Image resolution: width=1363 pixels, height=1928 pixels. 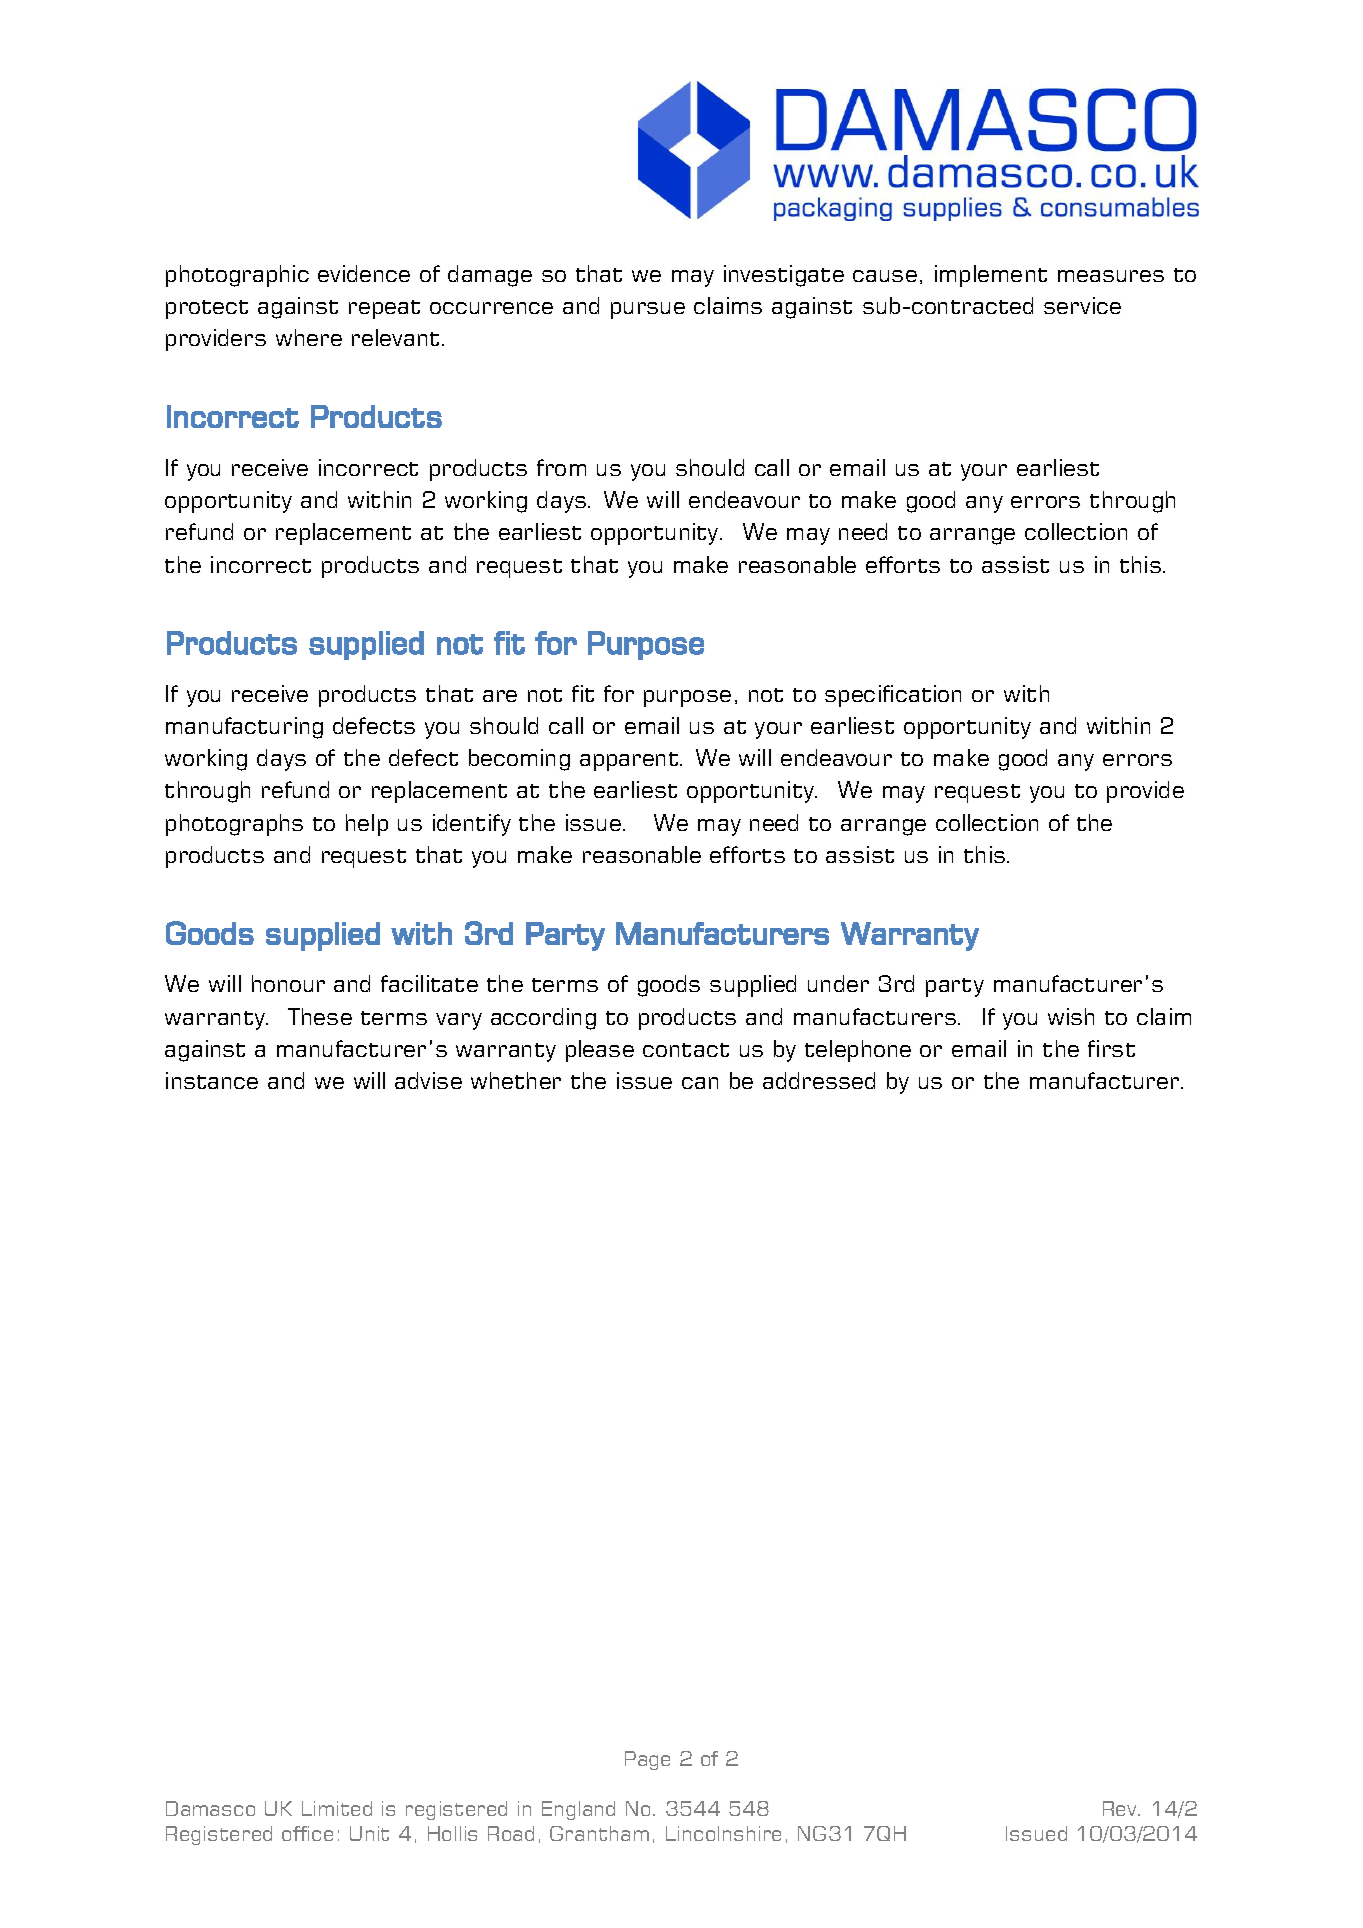 I want to click on Page, so click(x=647, y=1760).
